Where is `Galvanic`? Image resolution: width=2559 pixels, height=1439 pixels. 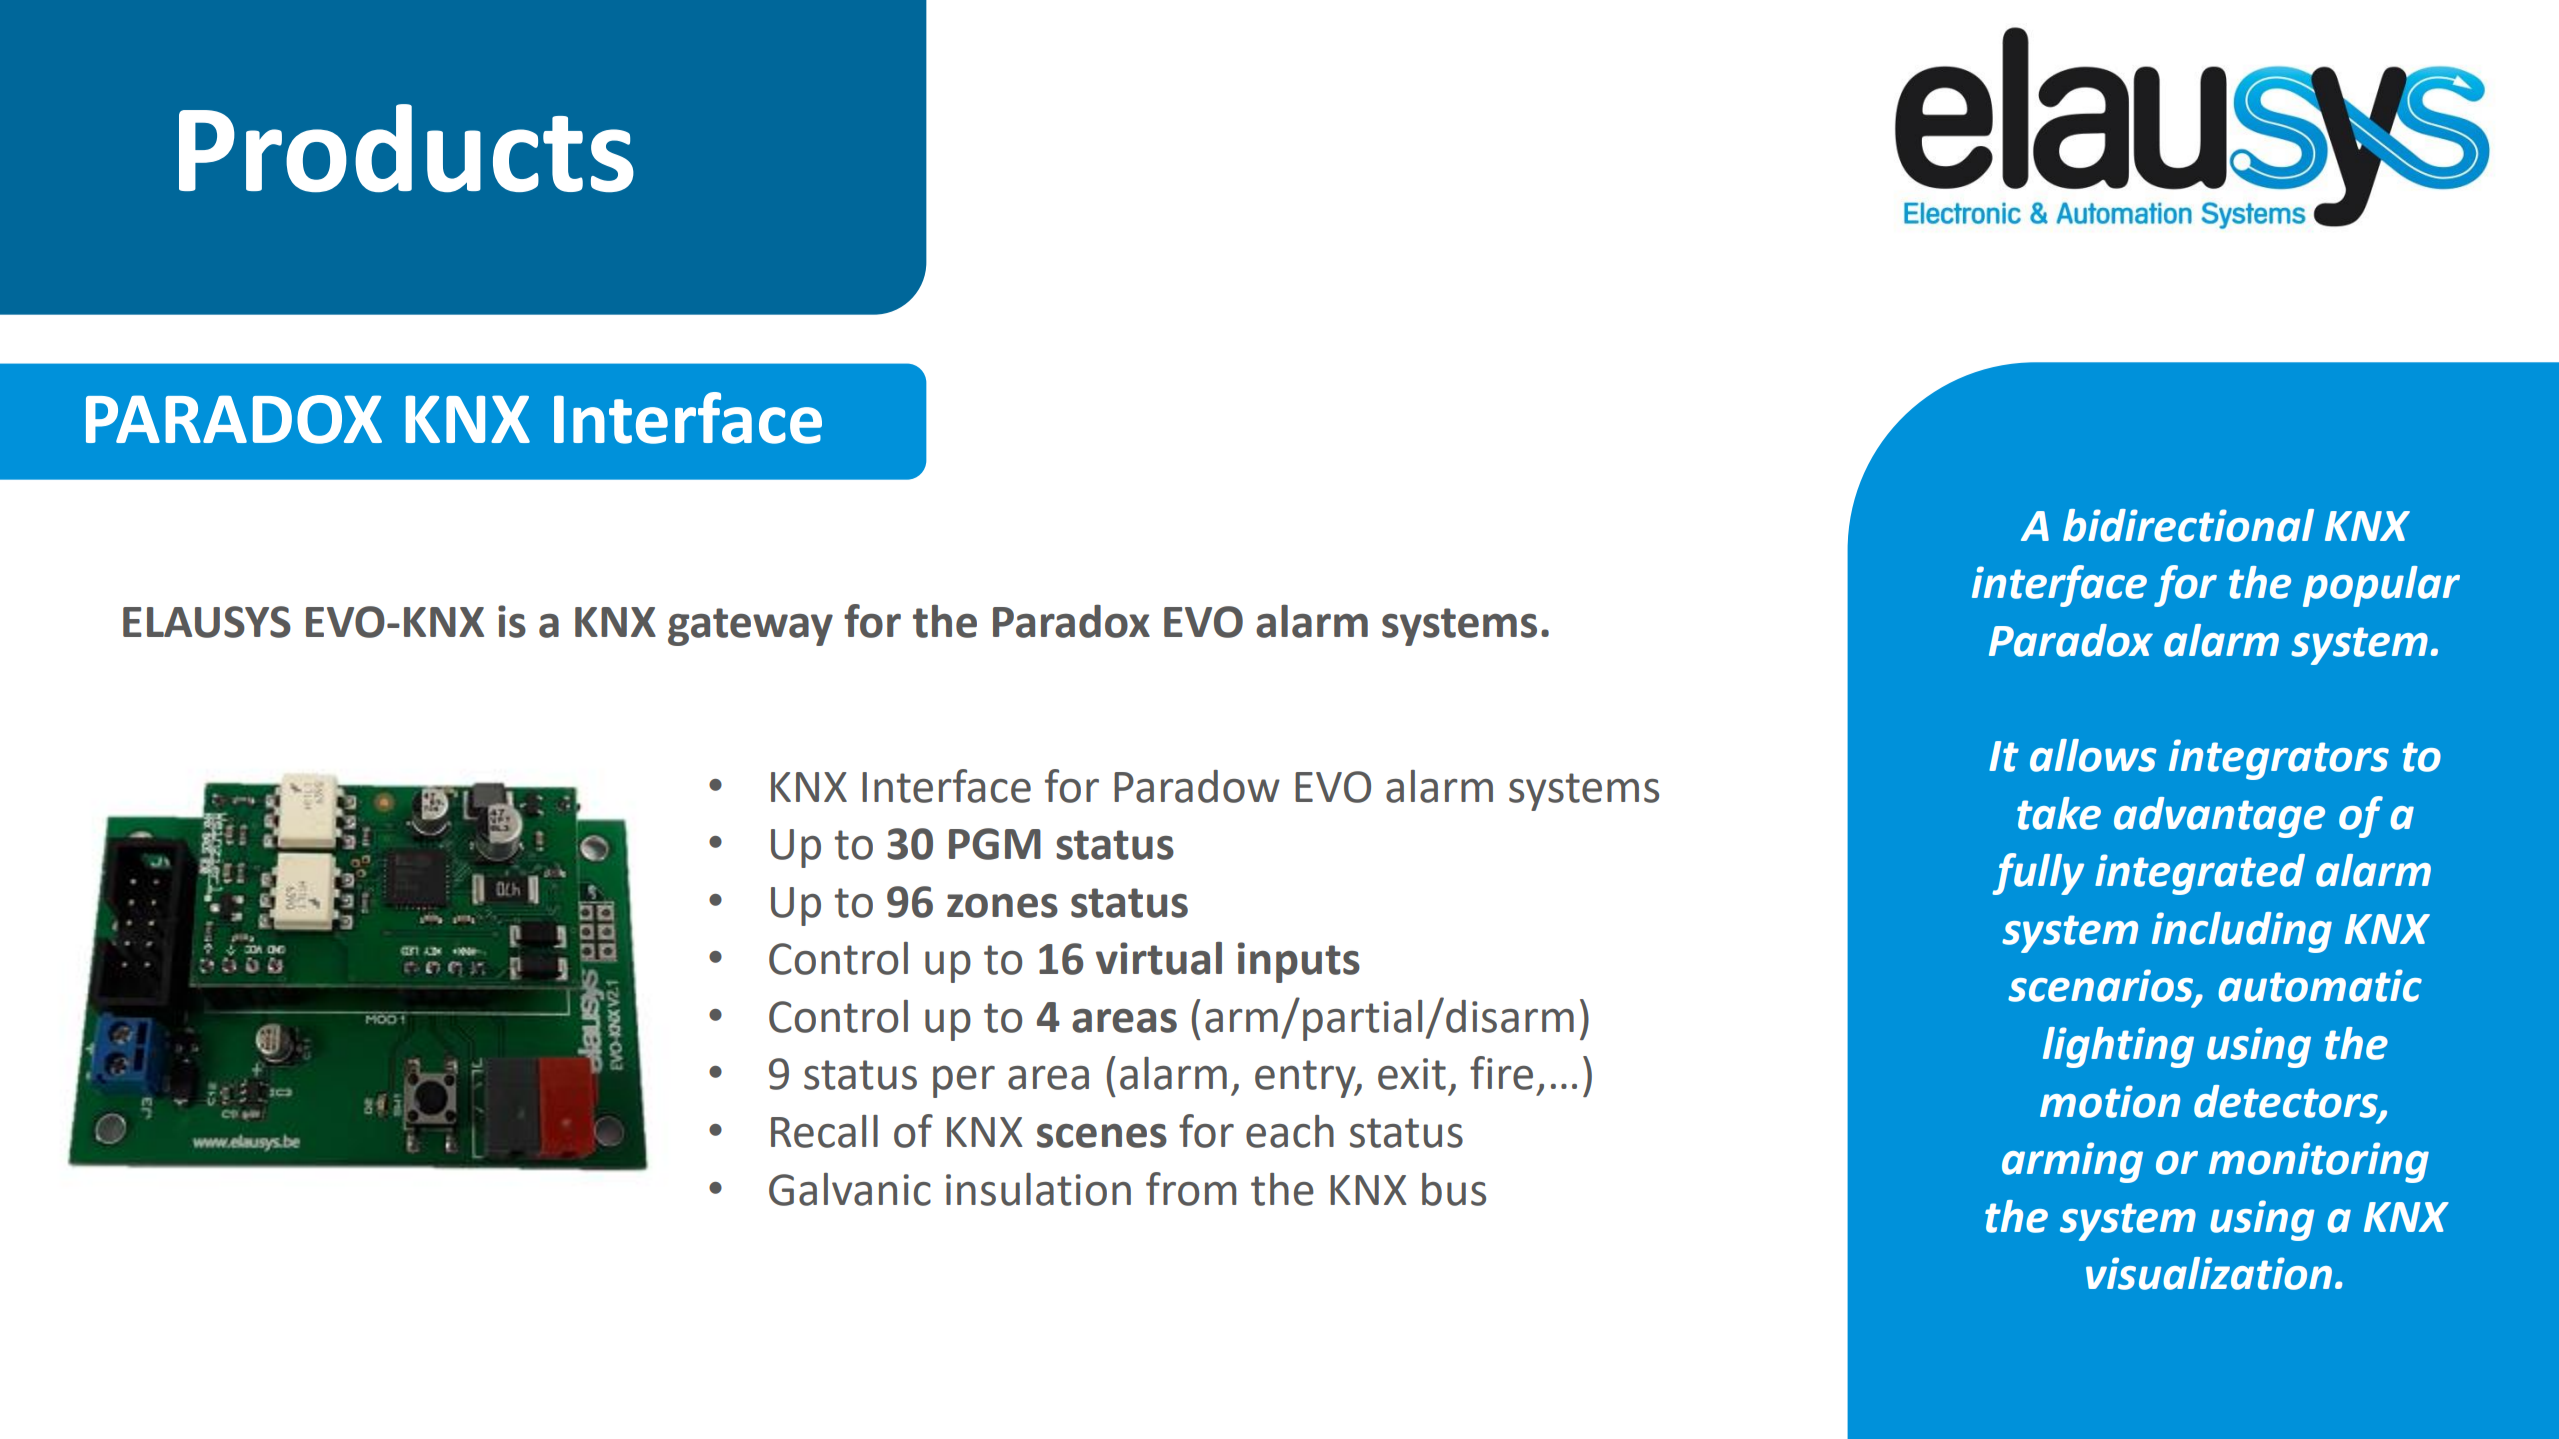
Galvanic is located at coordinates (850, 1189).
